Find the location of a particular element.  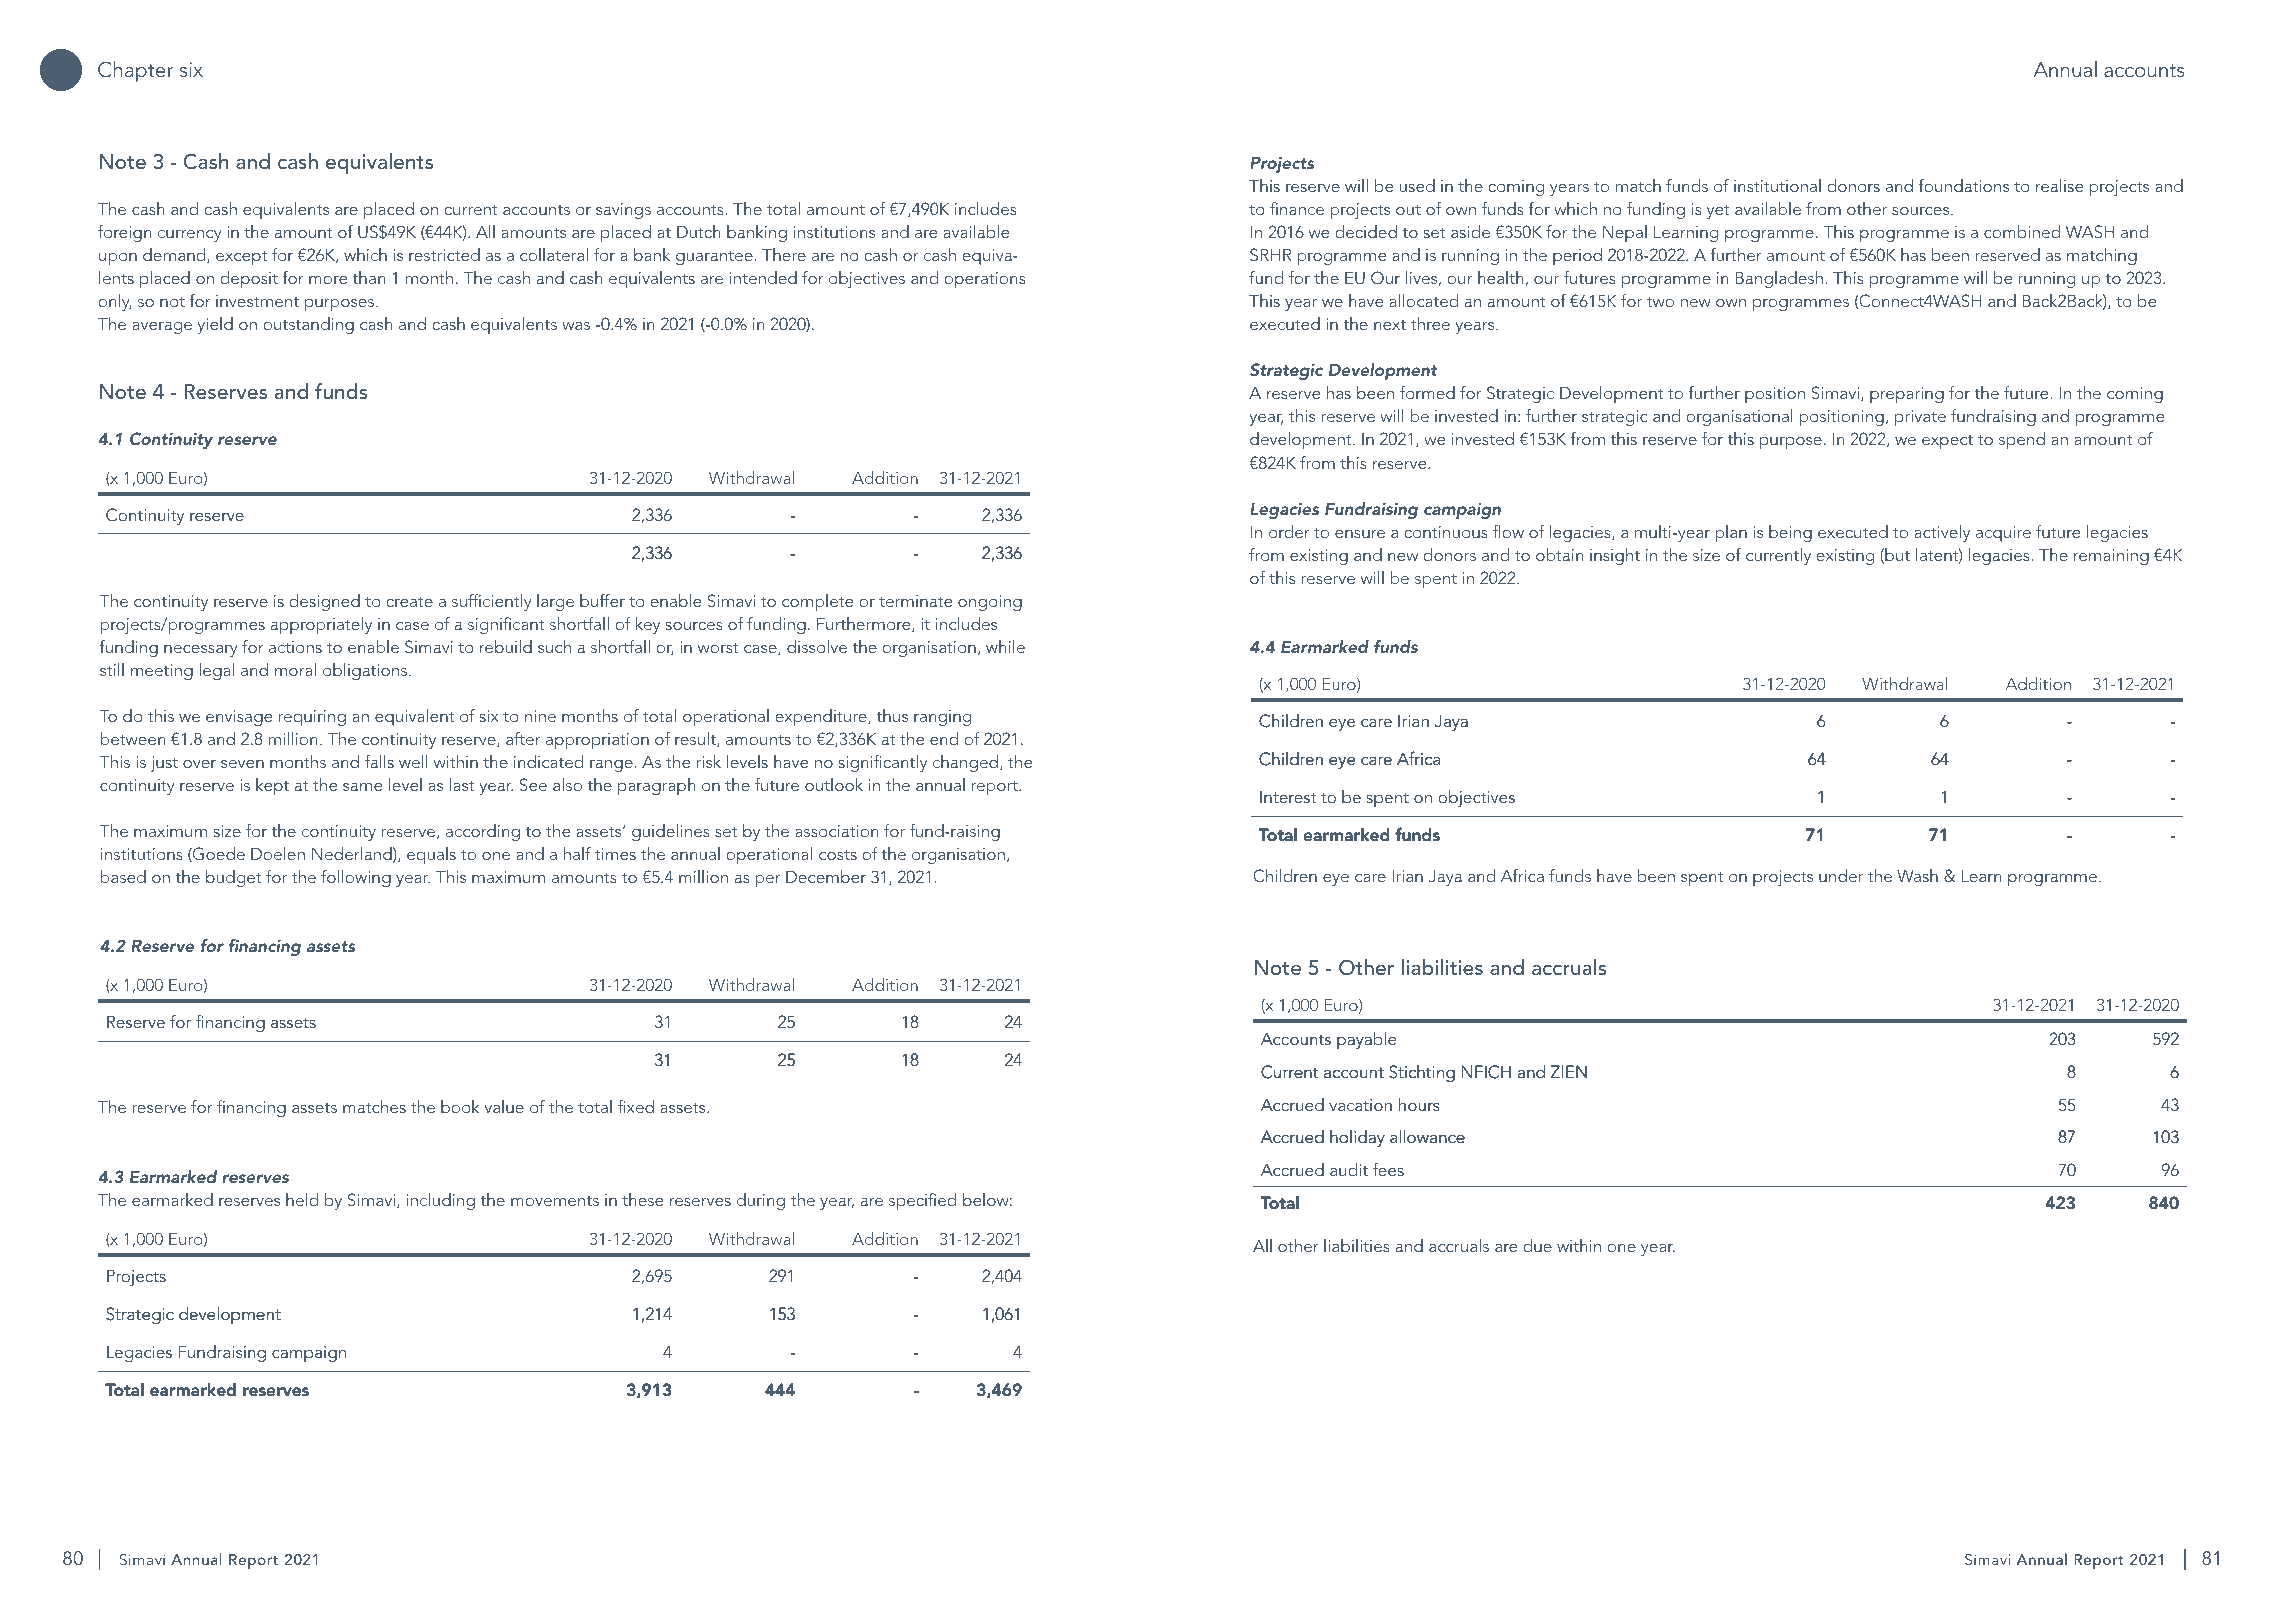

obligations is located at coordinates (366, 671).
